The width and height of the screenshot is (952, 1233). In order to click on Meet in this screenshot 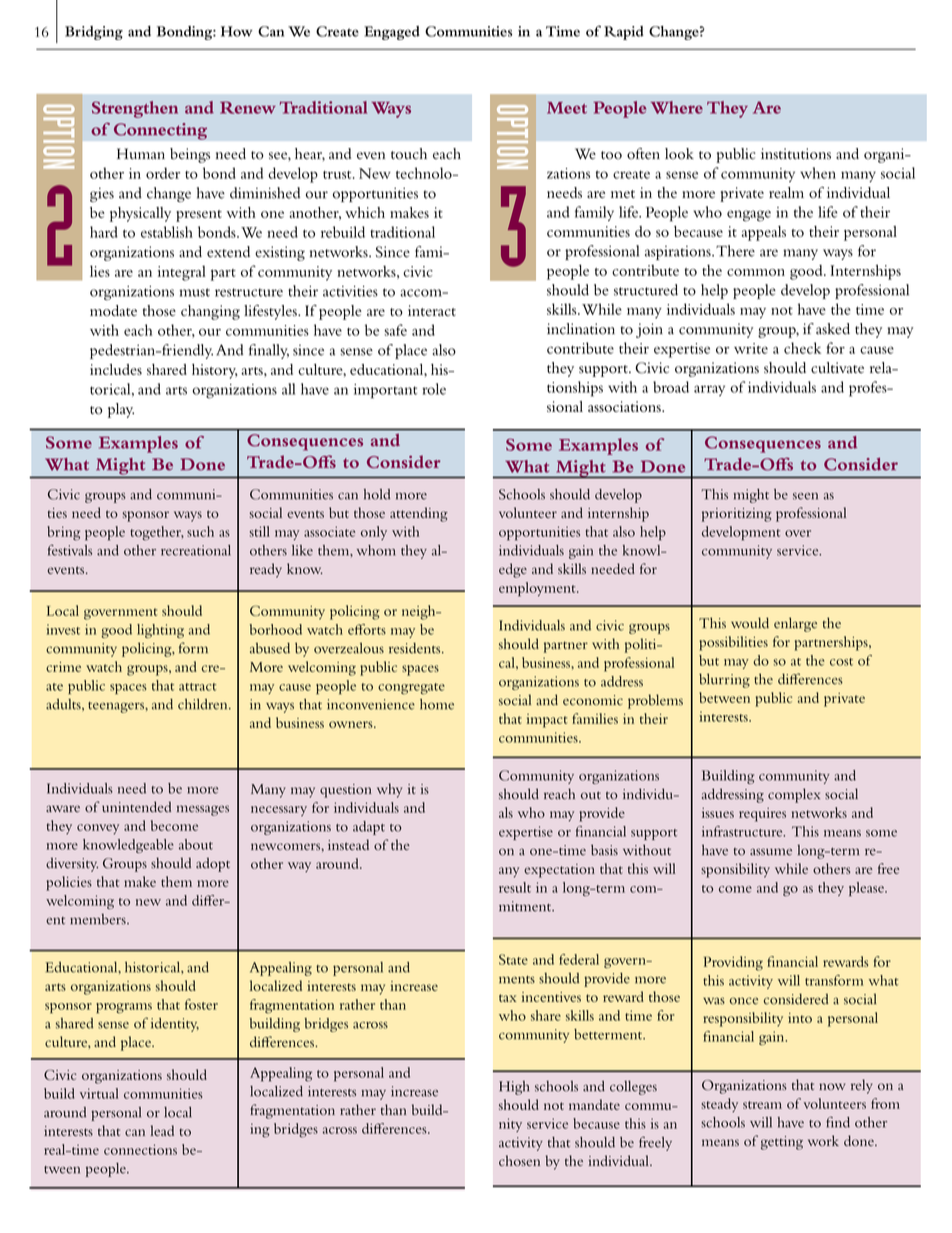, I will do `click(567, 108)`.
